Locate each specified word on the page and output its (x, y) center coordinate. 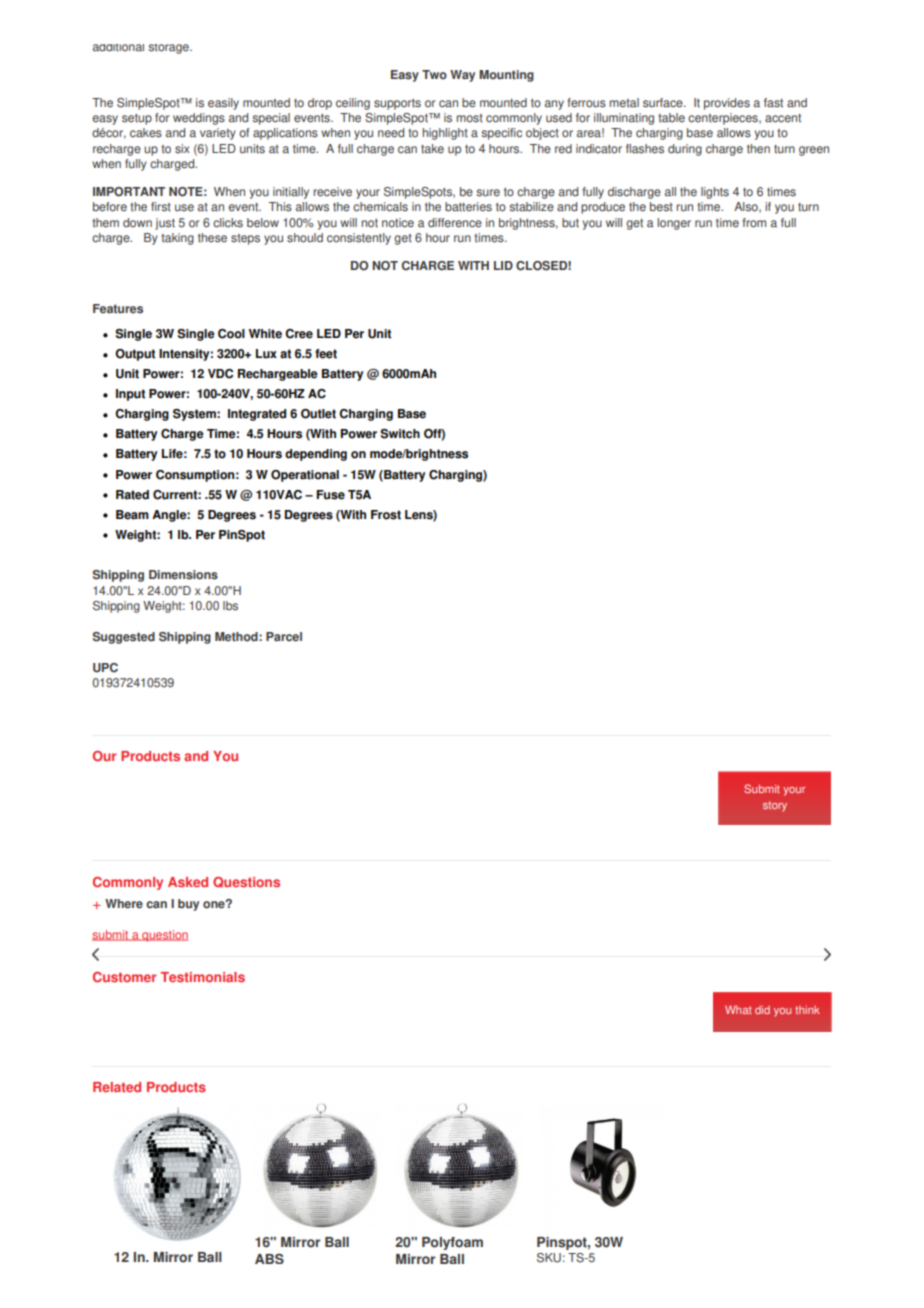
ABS (269, 1258)
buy (188, 905)
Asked (188, 882)
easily (223, 104)
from (754, 223)
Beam (132, 515)
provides (727, 104)
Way (462, 76)
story (775, 806)
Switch (400, 434)
